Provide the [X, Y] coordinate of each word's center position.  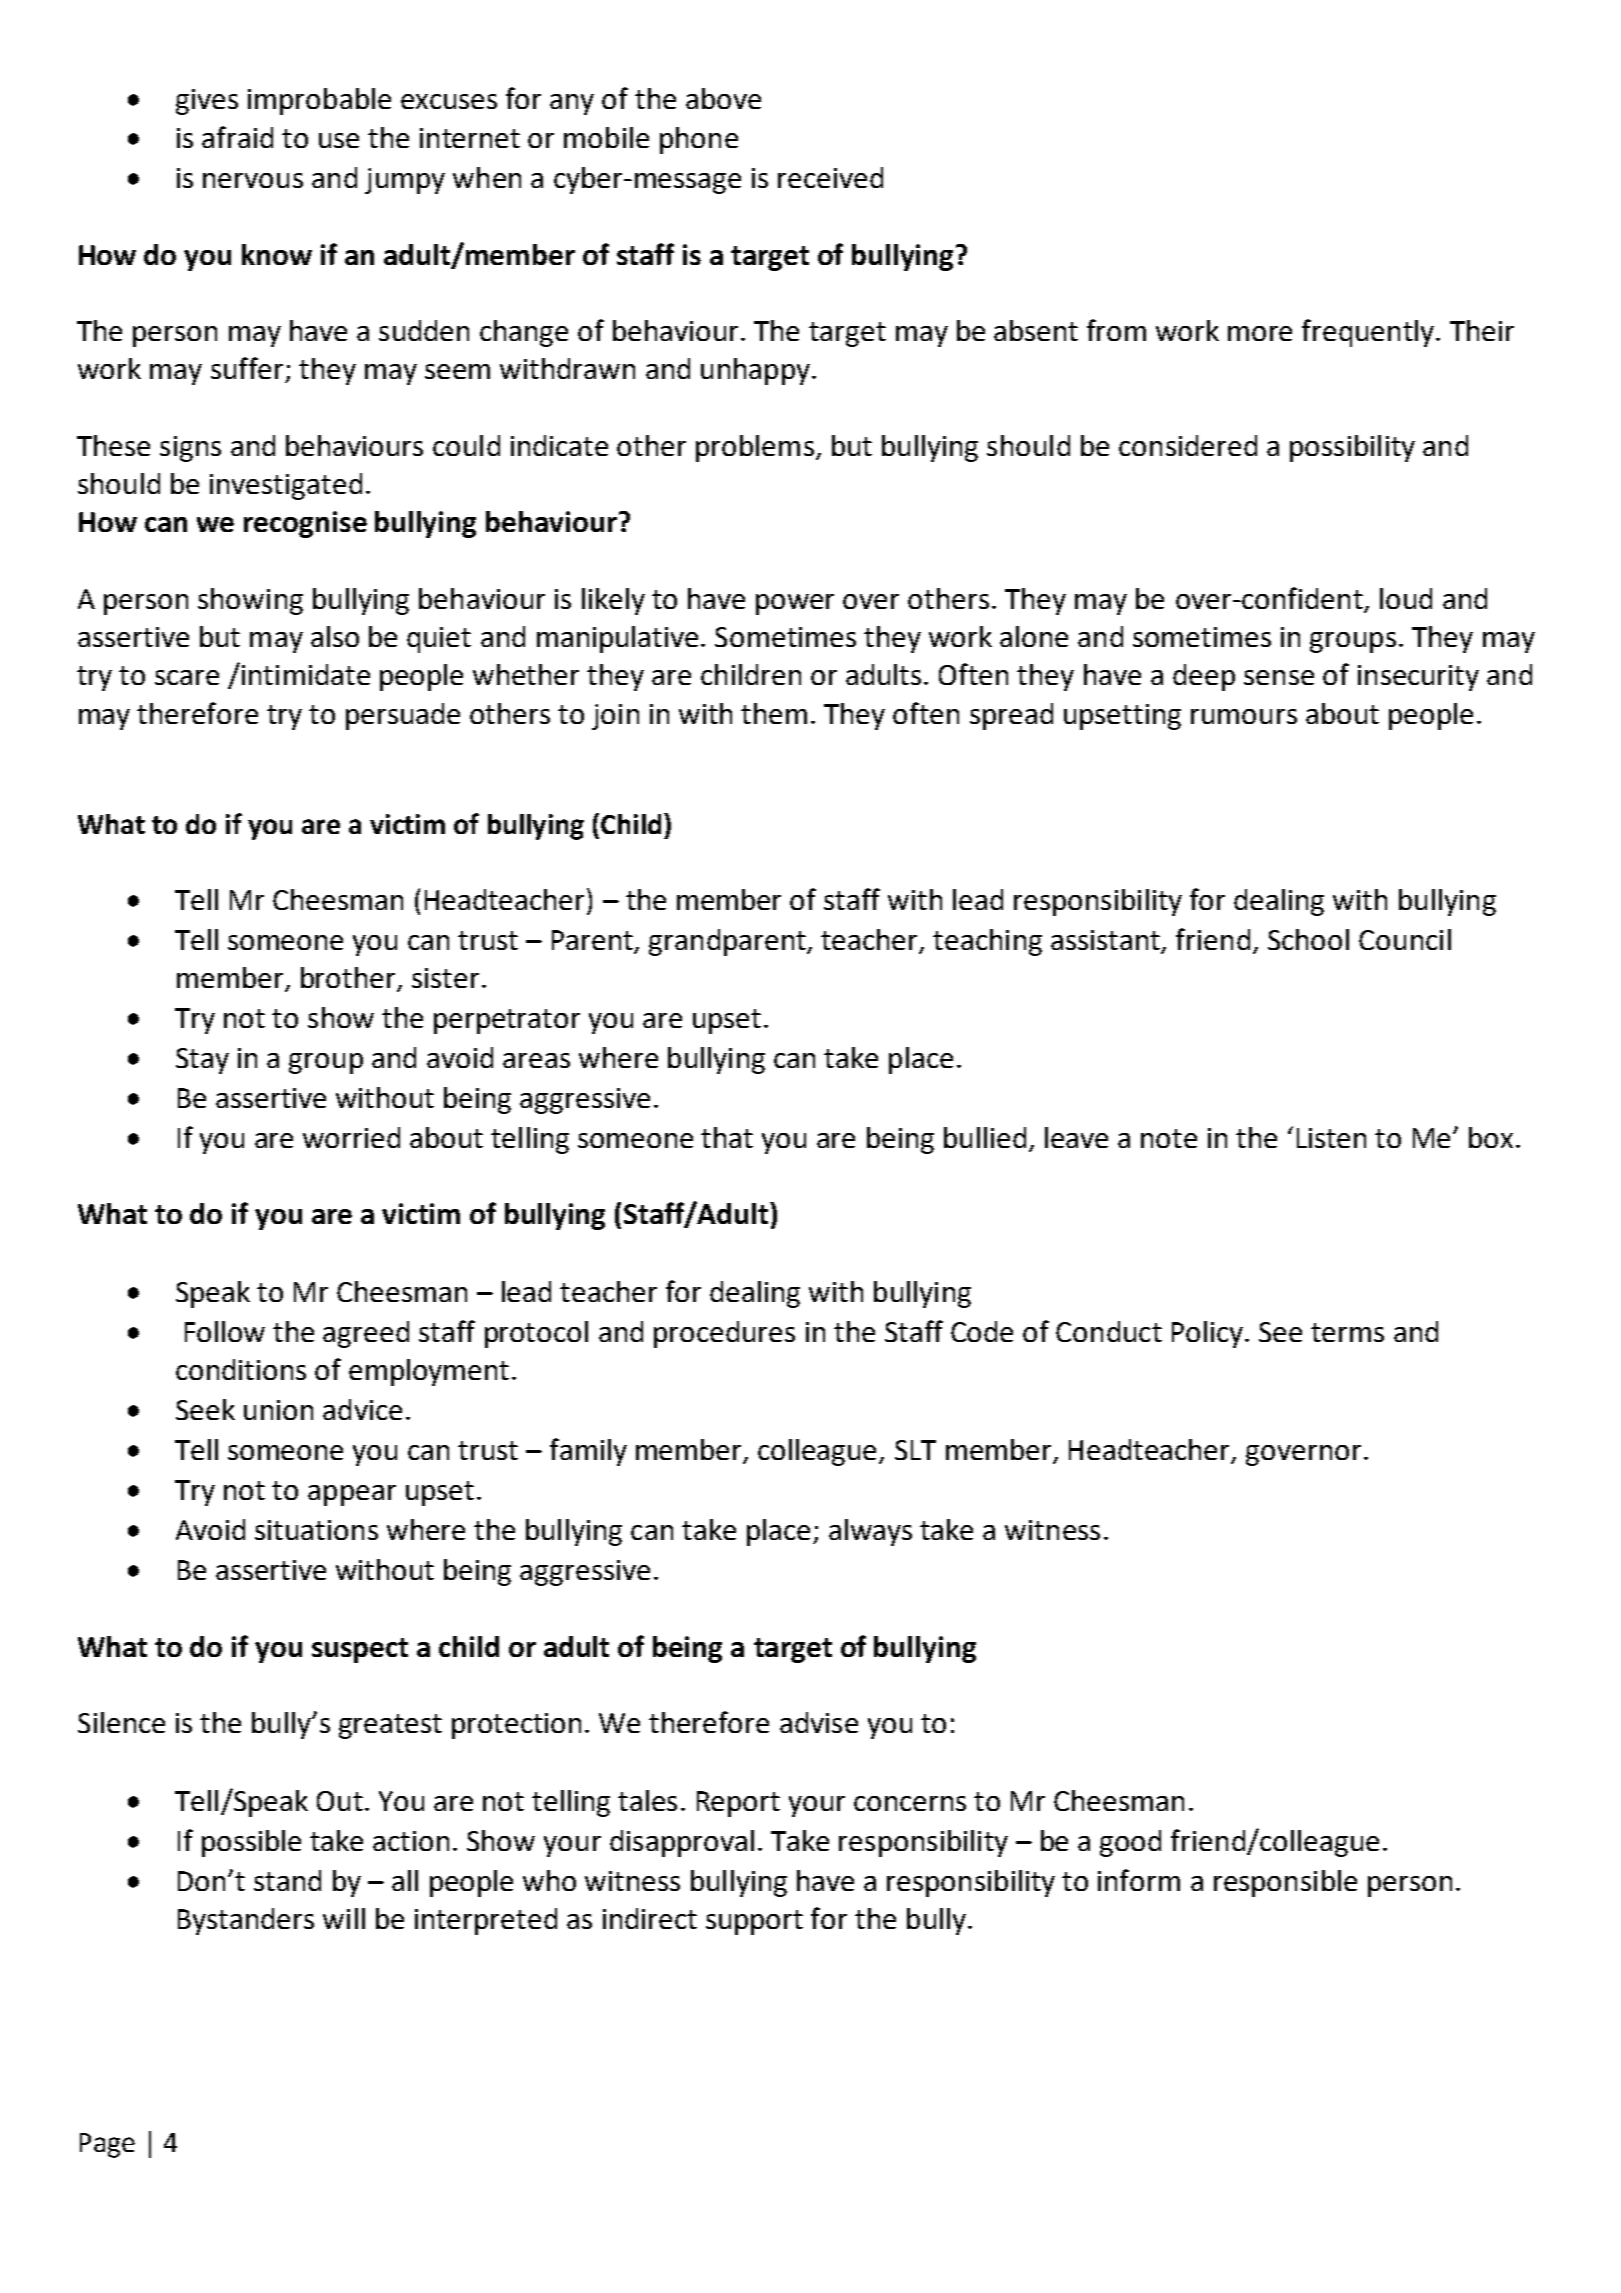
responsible [1285, 1883]
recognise [305, 524]
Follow [225, 1331]
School [1308, 939]
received [830, 177]
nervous [253, 180]
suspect [360, 1650]
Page [107, 2145]
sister [445, 978]
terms [1347, 1332]
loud [1406, 598]
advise [819, 1722]
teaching [987, 942]
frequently [1369, 333]
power [795, 604]
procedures [724, 1334]
